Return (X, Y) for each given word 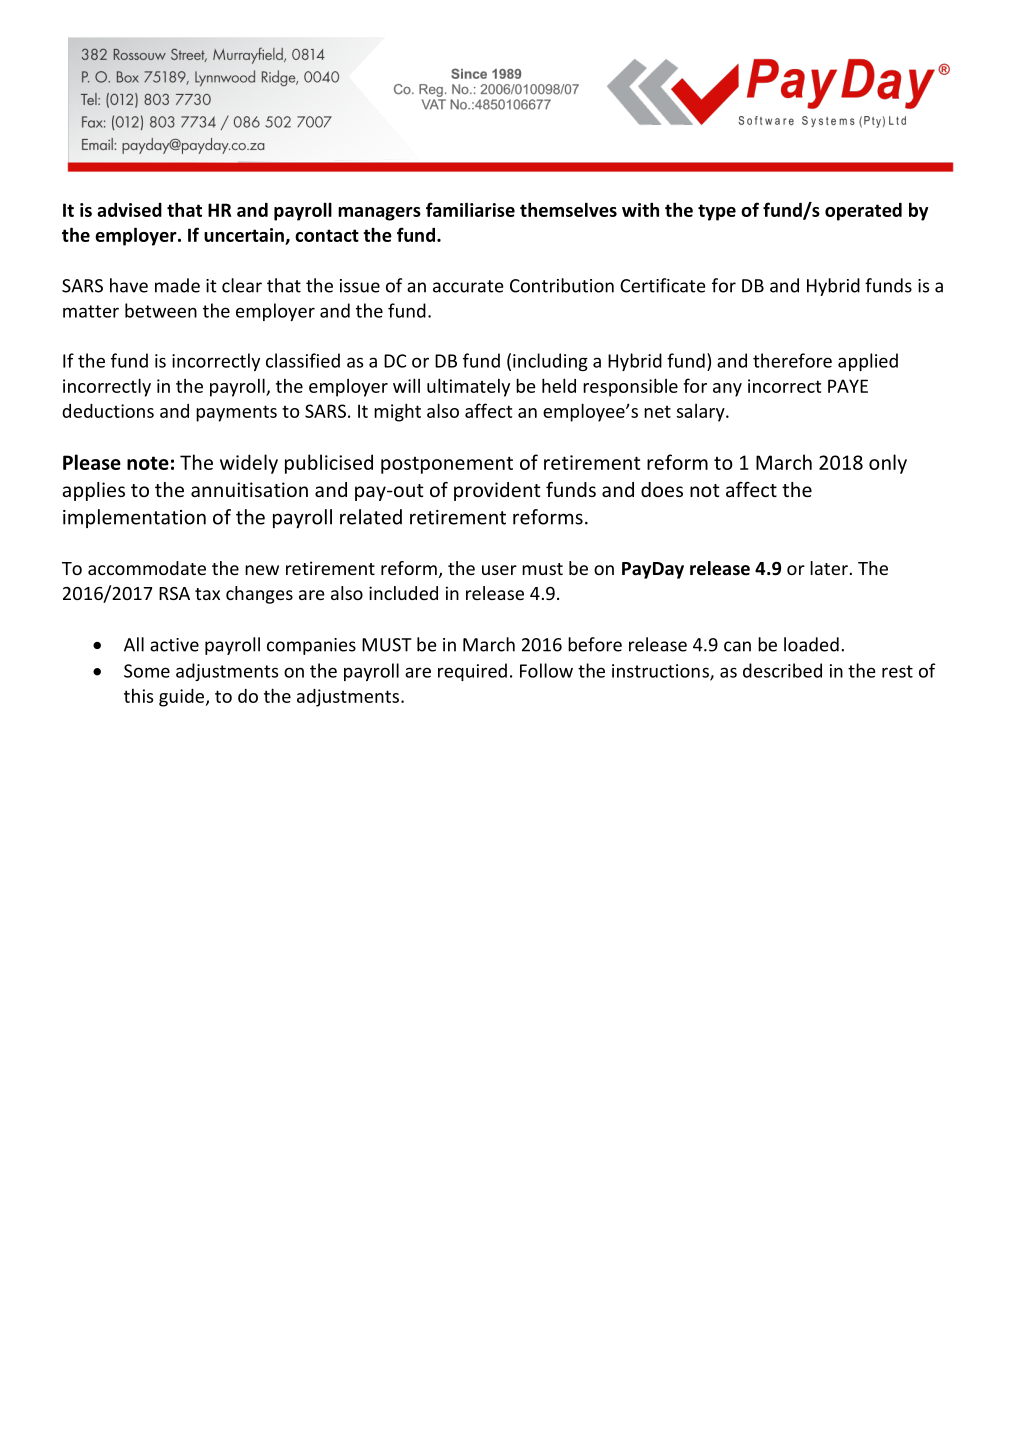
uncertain (245, 236)
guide (183, 698)
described (782, 670)
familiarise (470, 209)
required (472, 672)
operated (863, 212)
